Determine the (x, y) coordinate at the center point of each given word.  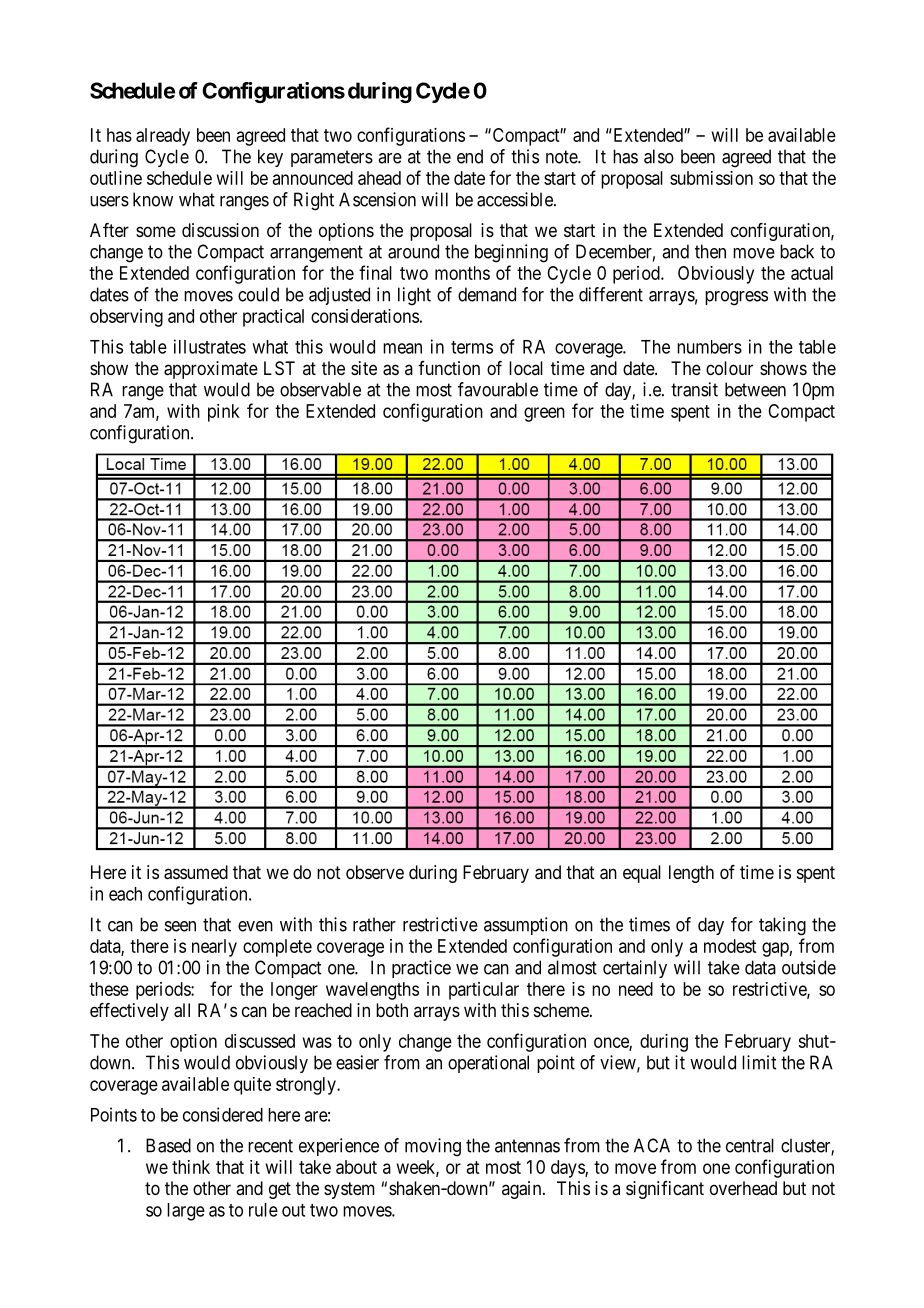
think (191, 1167)
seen (180, 926)
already (163, 137)
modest (730, 946)
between (755, 389)
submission (711, 178)
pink (224, 413)
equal (642, 874)
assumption (526, 926)
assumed (196, 872)
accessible (516, 199)
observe (375, 872)
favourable (498, 389)
